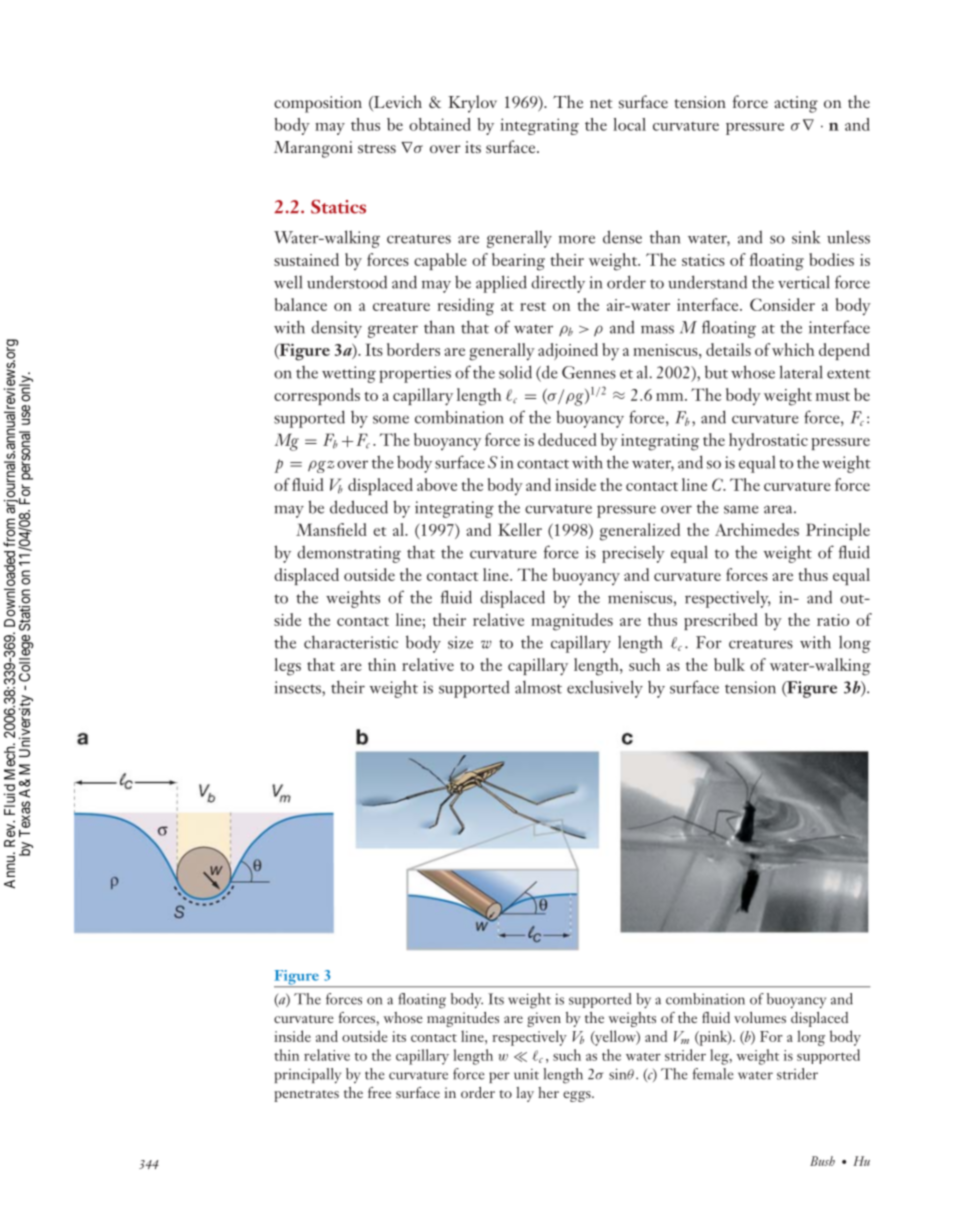 The height and width of the screenshot is (1228, 980). I want to click on ratio, so click(833, 620).
